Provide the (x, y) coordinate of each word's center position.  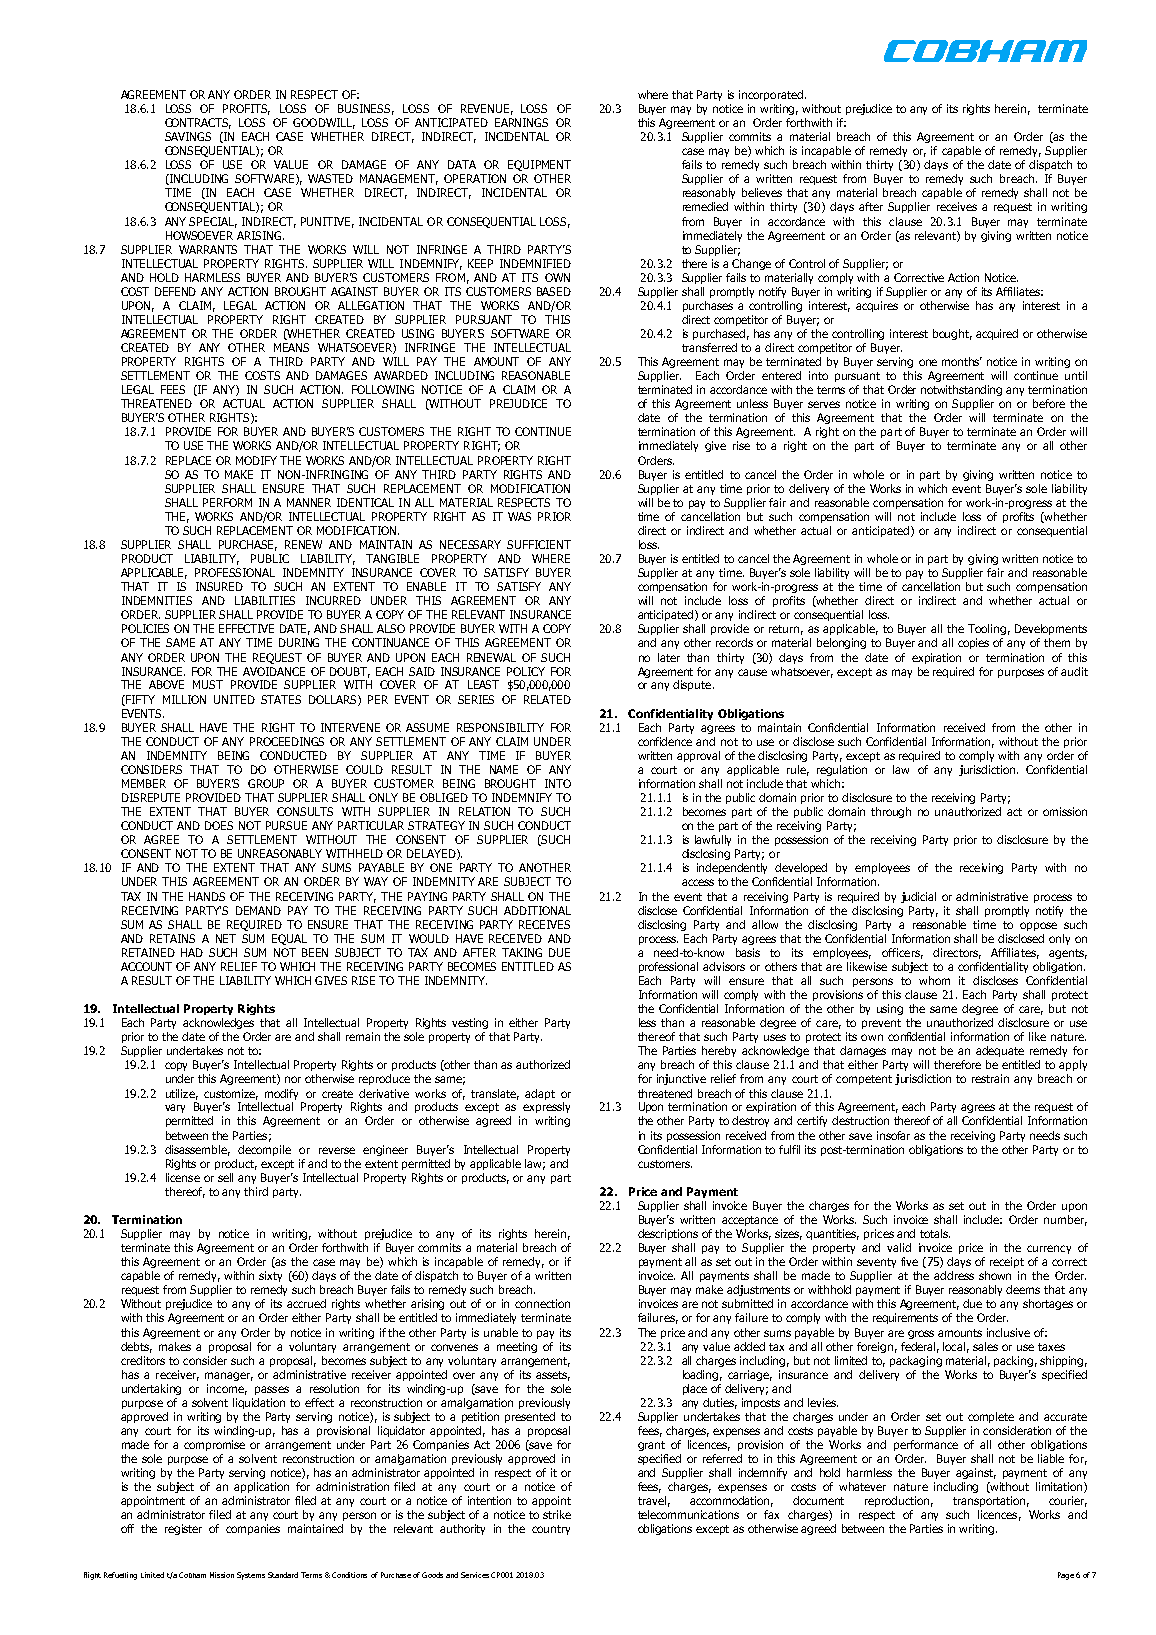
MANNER (309, 502)
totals (935, 1233)
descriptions (668, 1234)
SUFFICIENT (539, 544)
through (891, 812)
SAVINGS (188, 136)
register (183, 1529)
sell (225, 1177)
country (551, 1530)
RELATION (484, 811)
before (1049, 403)
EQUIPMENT (539, 165)
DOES (219, 825)
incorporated (771, 95)
